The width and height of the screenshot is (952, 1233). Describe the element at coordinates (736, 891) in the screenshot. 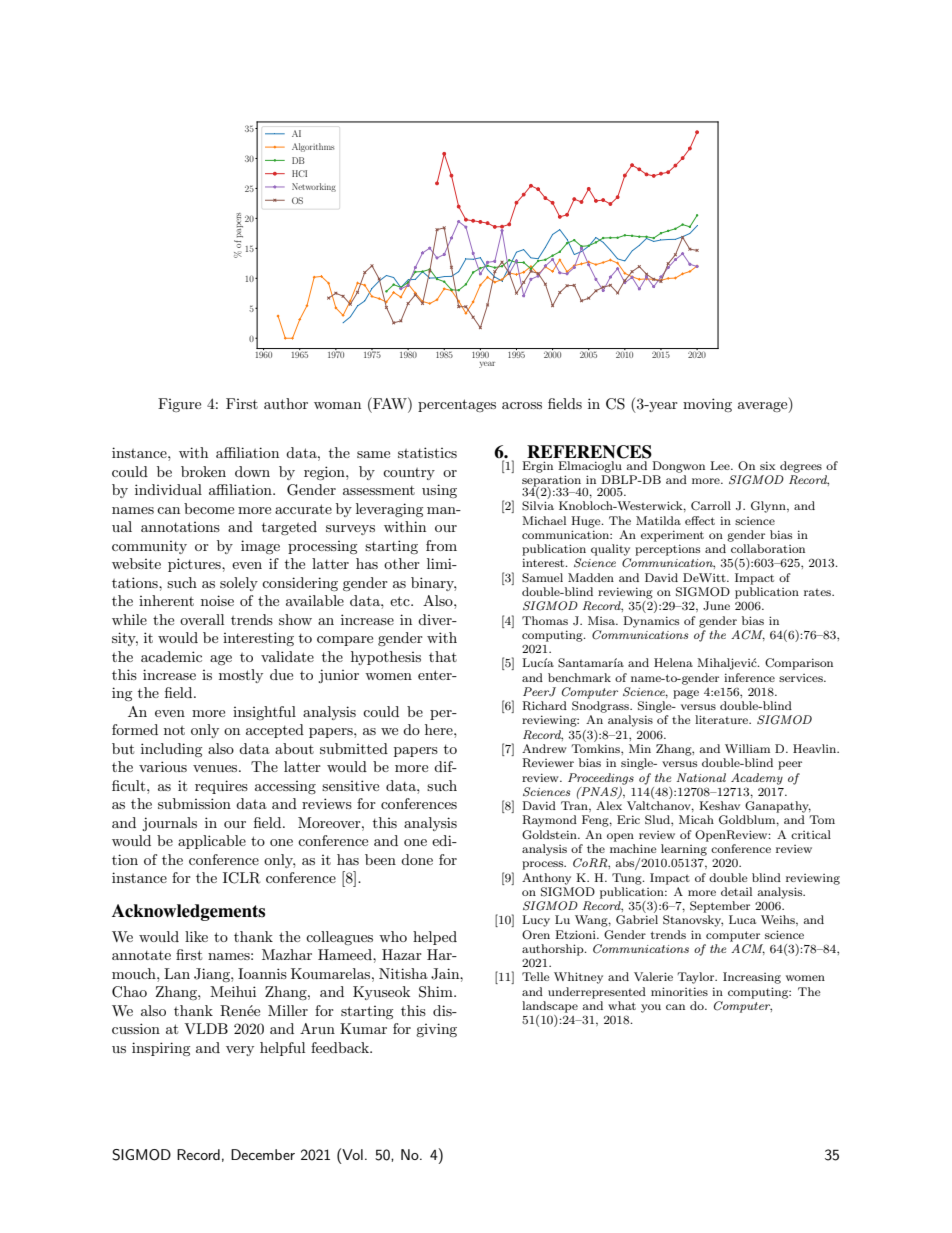

I see `detail` at that location.
